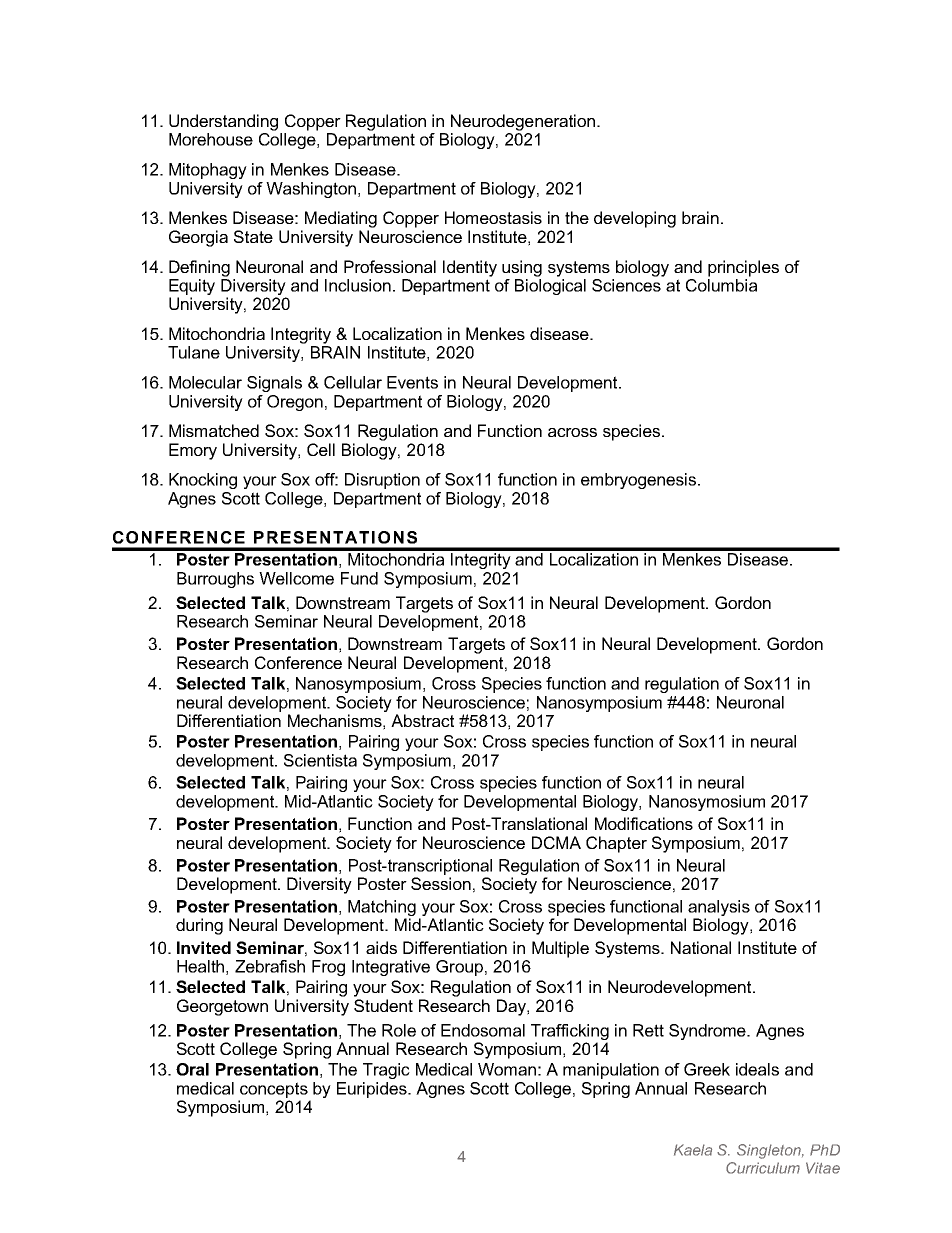 This image has width=952, height=1233. Describe the element at coordinates (422, 720) in the image. I see `Abstract` at that location.
